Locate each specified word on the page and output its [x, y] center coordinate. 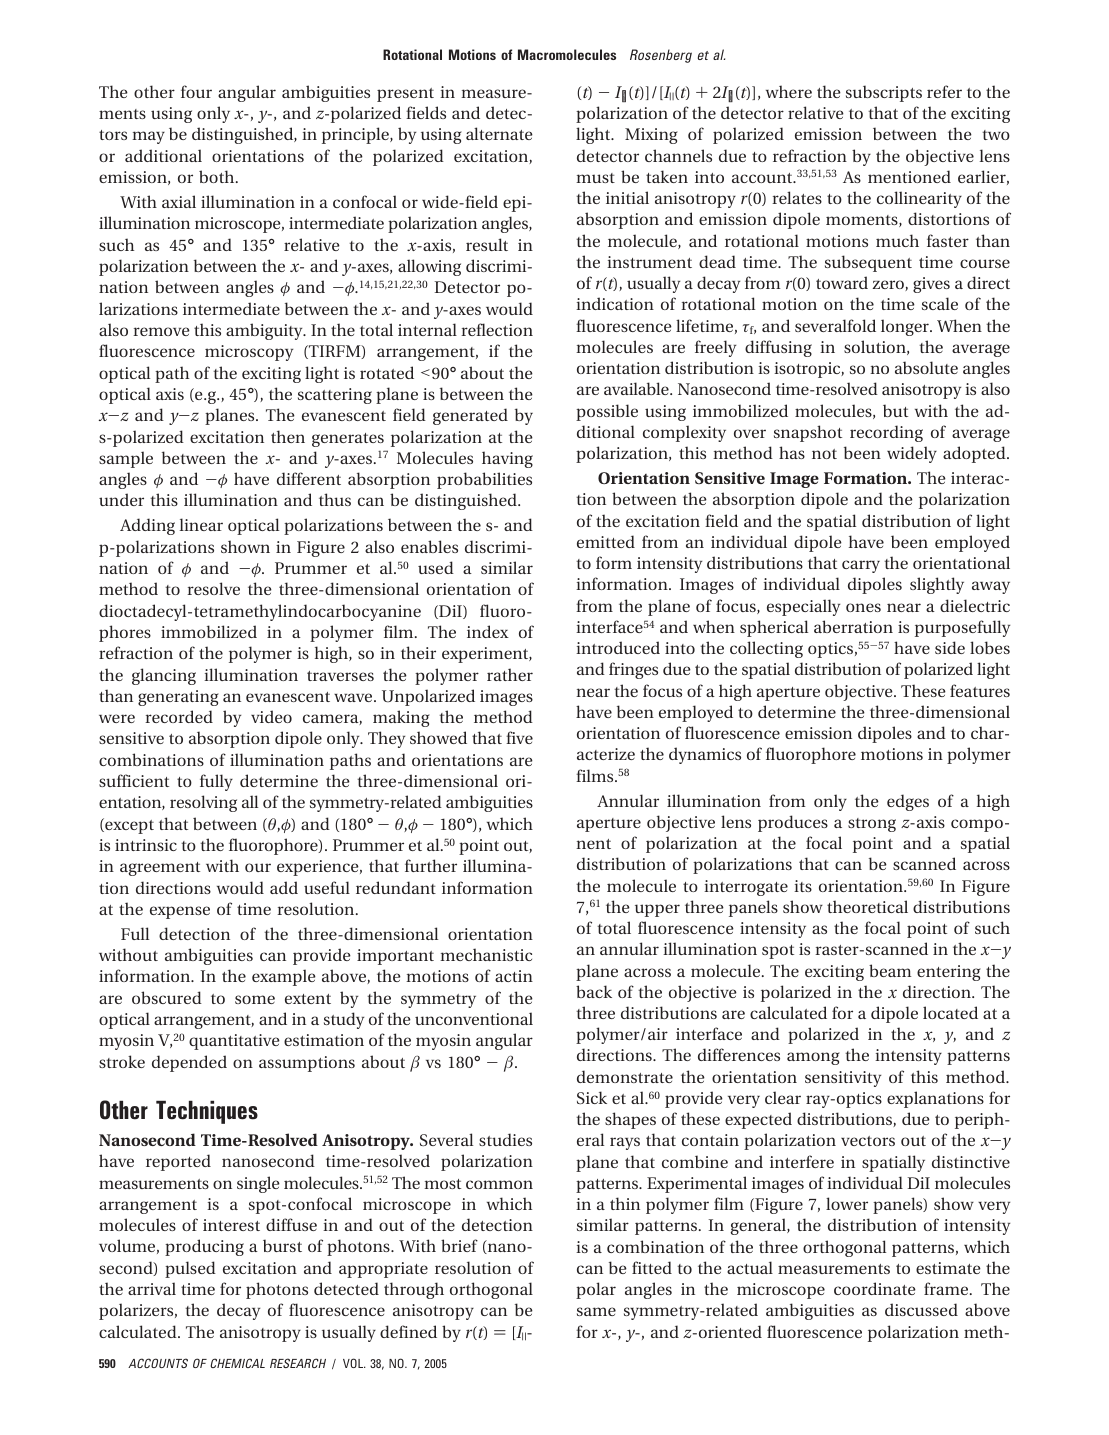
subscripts [884, 93]
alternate [499, 133]
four [196, 91]
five [519, 737]
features [980, 690]
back [594, 991]
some [255, 999]
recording [886, 433]
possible [607, 412]
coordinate [875, 1288]
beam [890, 970]
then [288, 436]
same [596, 1311]
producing [204, 1247]
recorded [179, 716]
